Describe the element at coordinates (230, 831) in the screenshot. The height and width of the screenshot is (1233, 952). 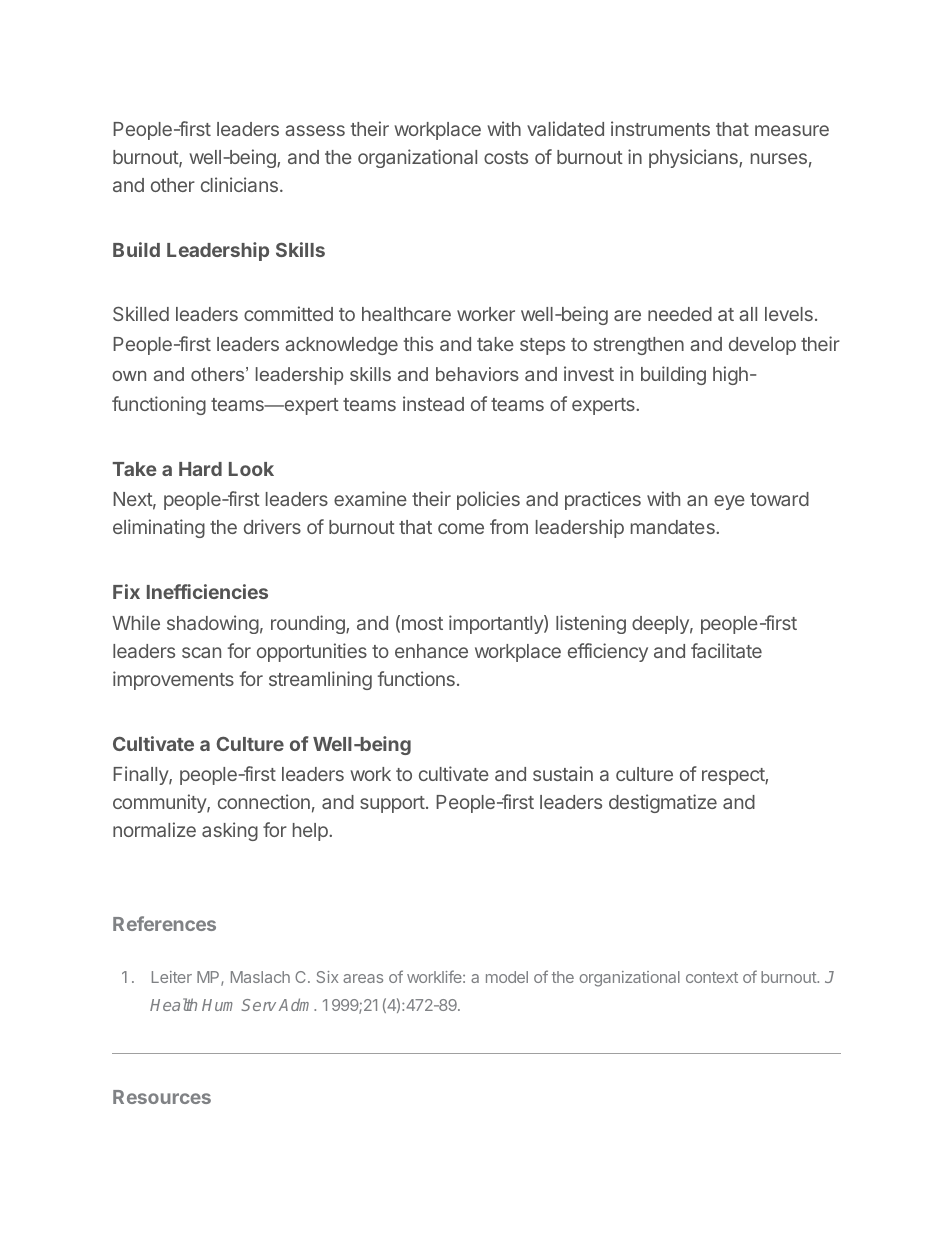
I see `asking` at that location.
